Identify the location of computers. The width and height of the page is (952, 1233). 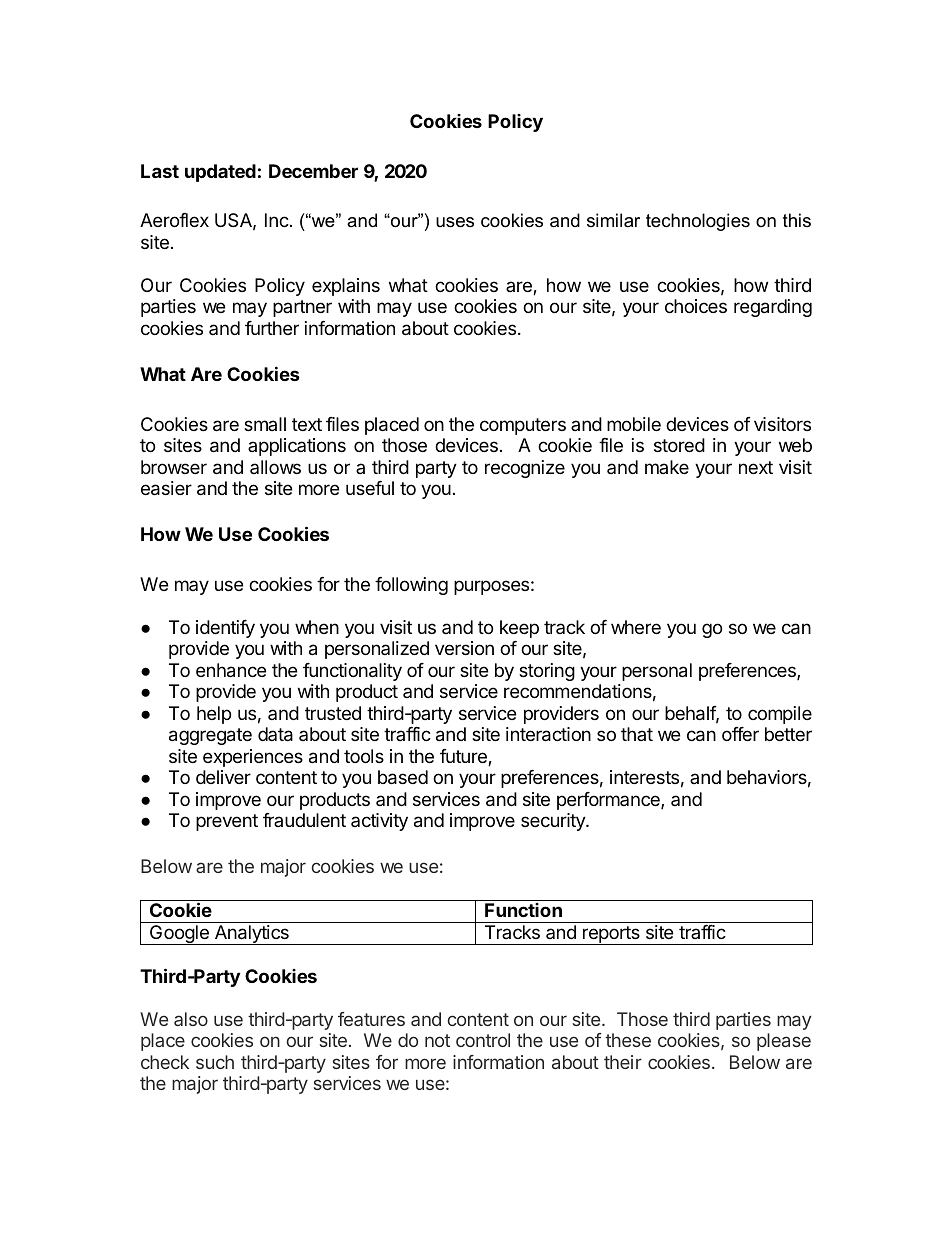
(523, 426).
